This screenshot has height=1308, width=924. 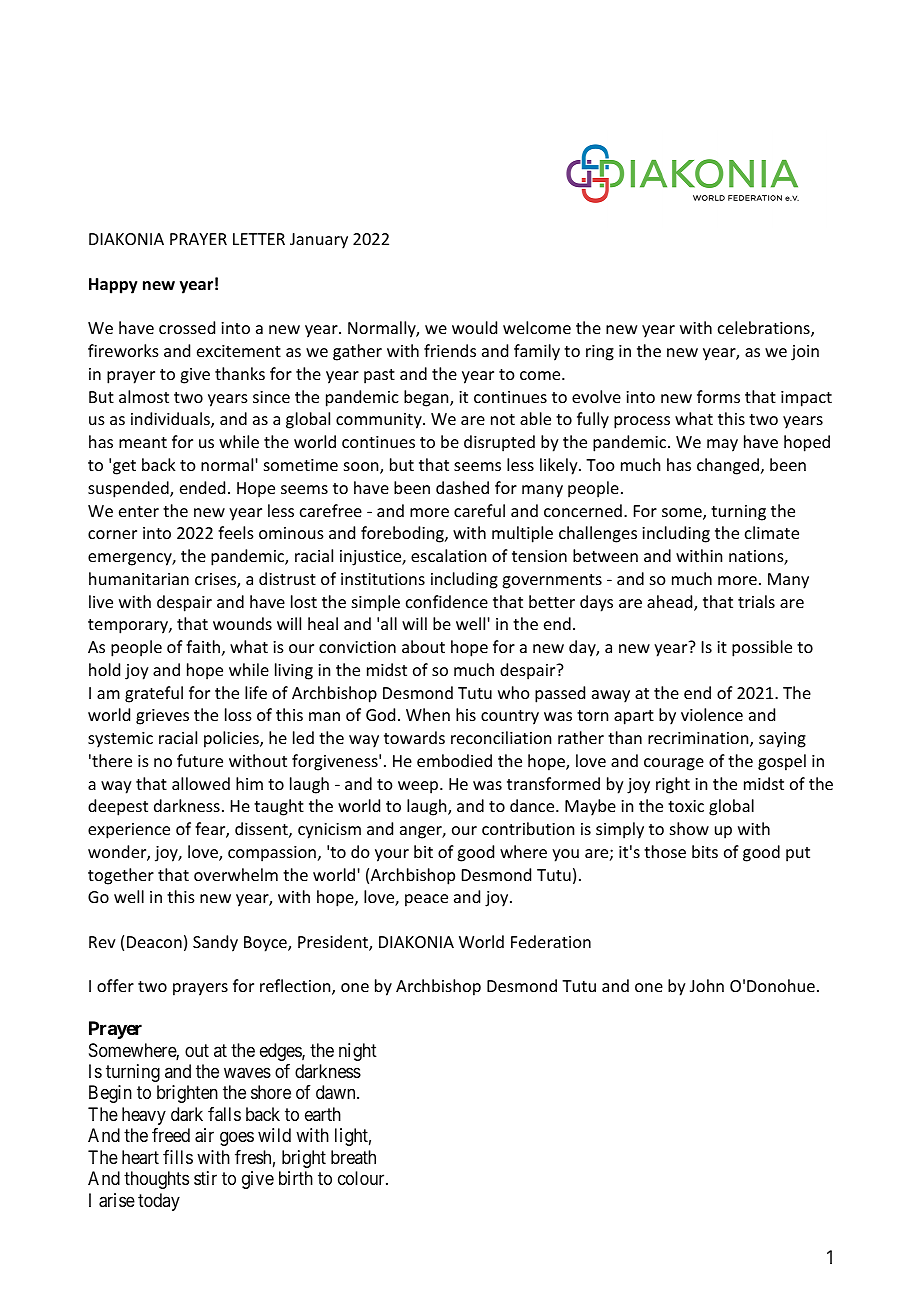 What do you see at coordinates (162, 717) in the screenshot?
I see `grieves` at bounding box center [162, 717].
